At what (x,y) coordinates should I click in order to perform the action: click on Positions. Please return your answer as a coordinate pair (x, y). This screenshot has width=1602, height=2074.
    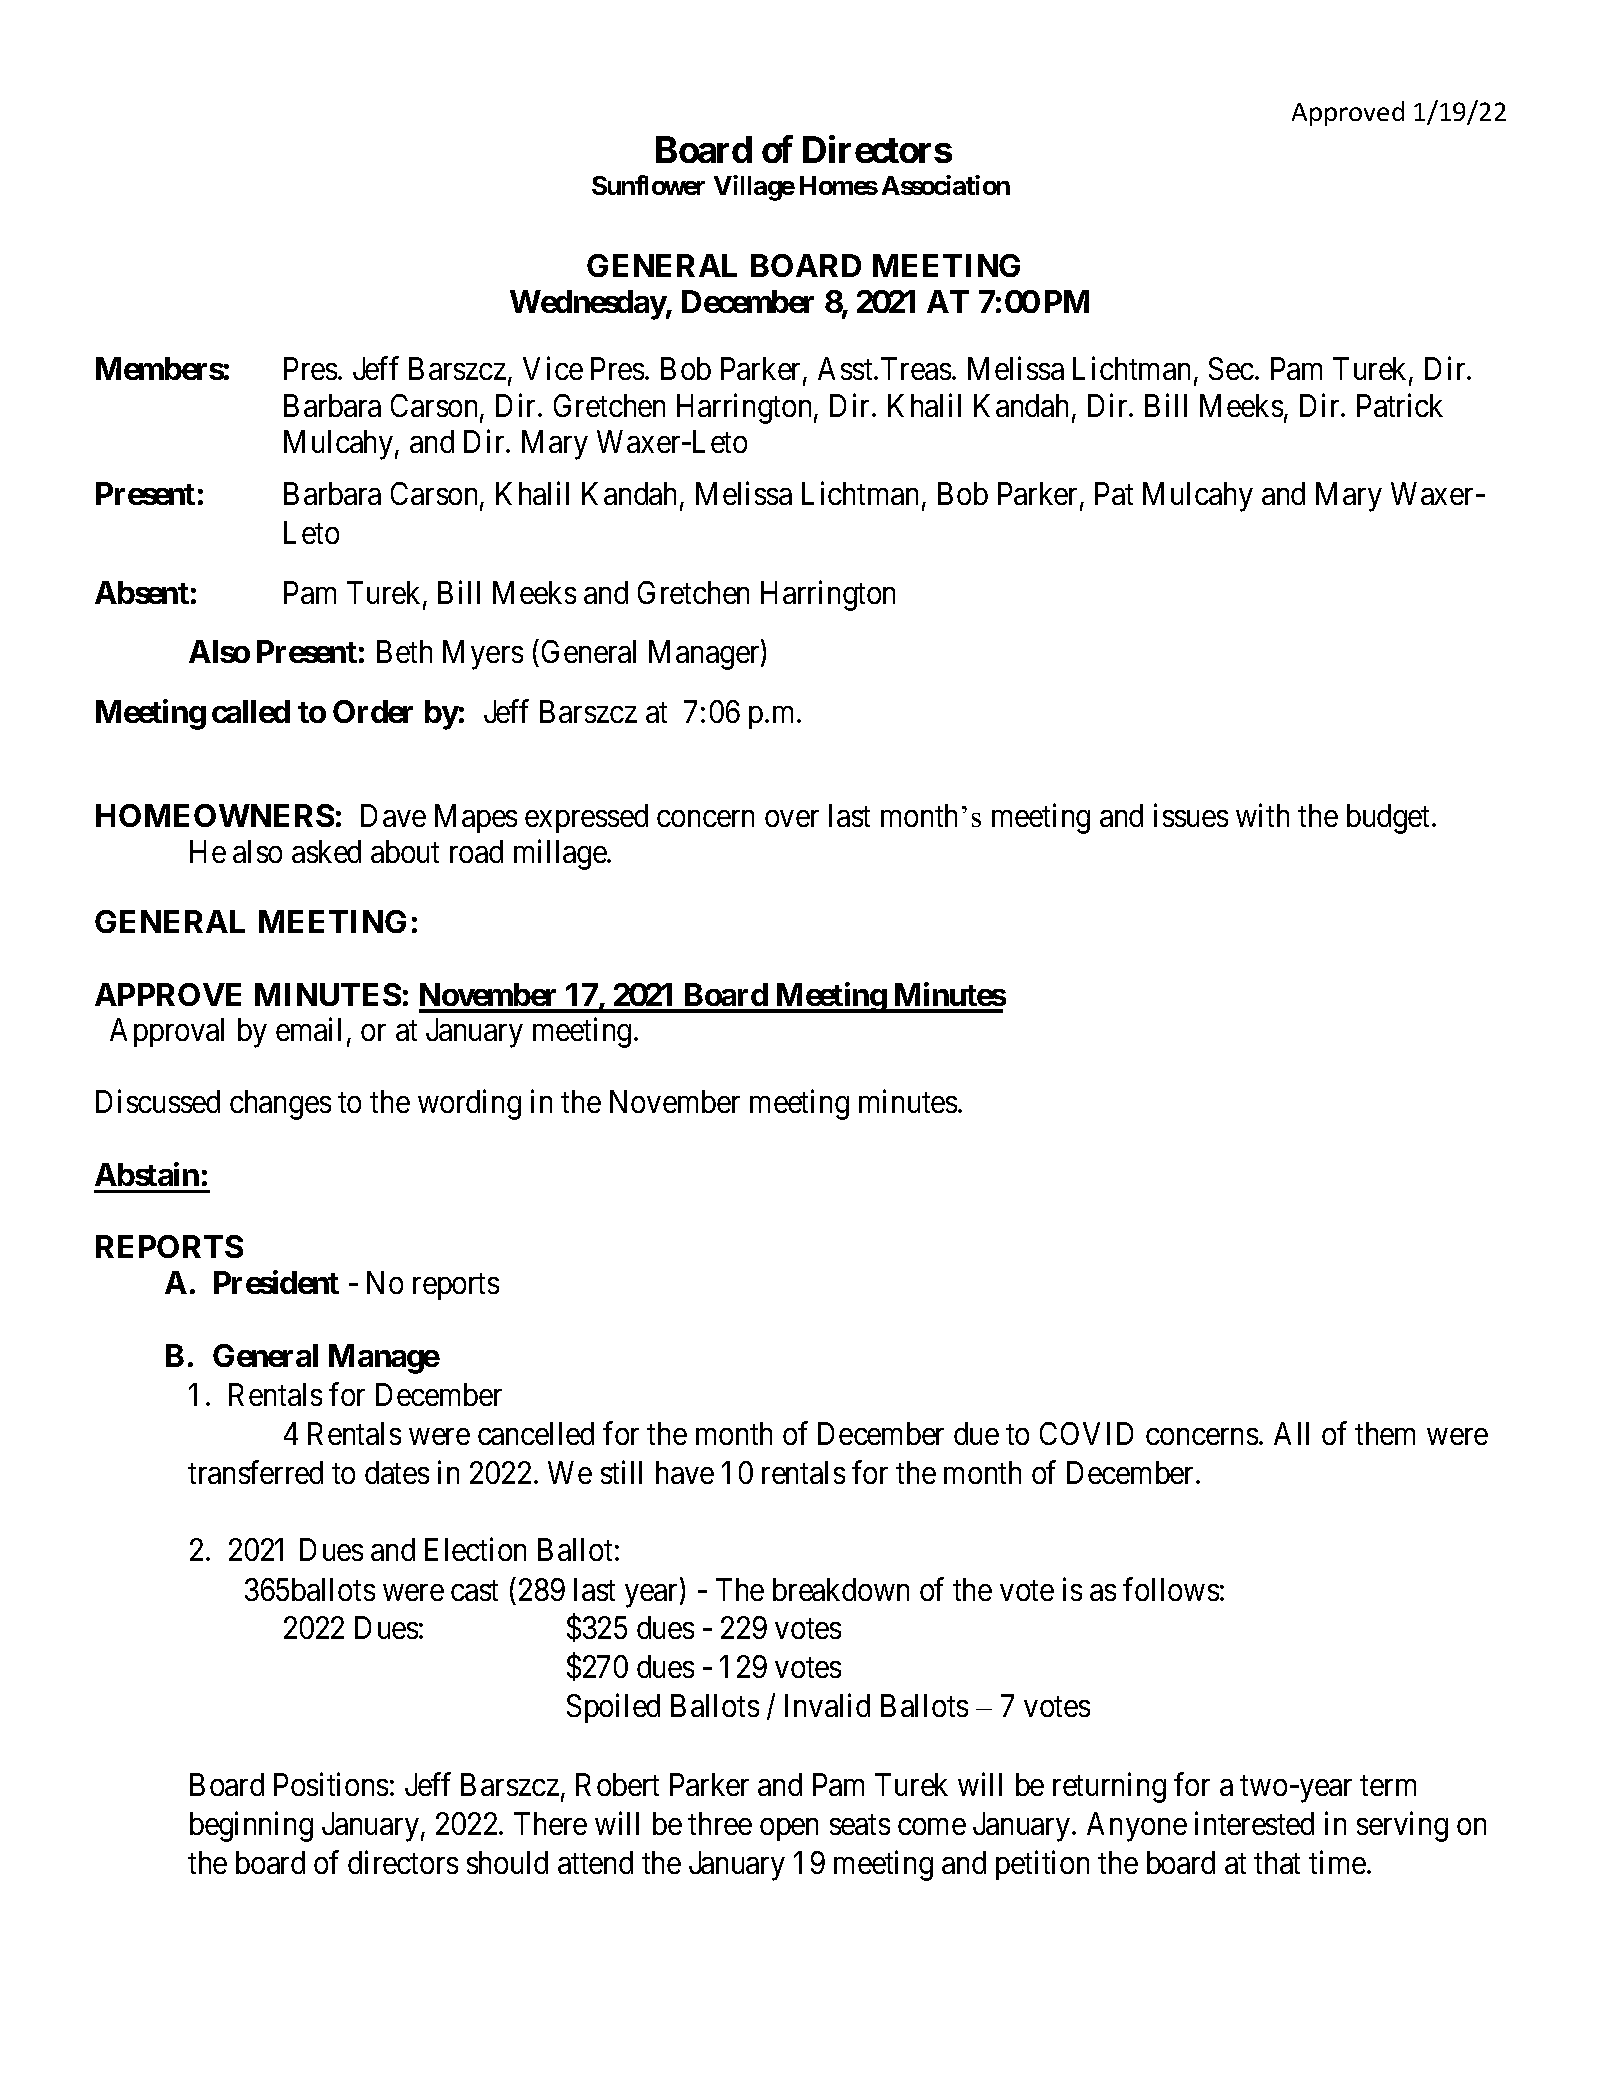
    Looking at the image, I should click on (331, 1784).
